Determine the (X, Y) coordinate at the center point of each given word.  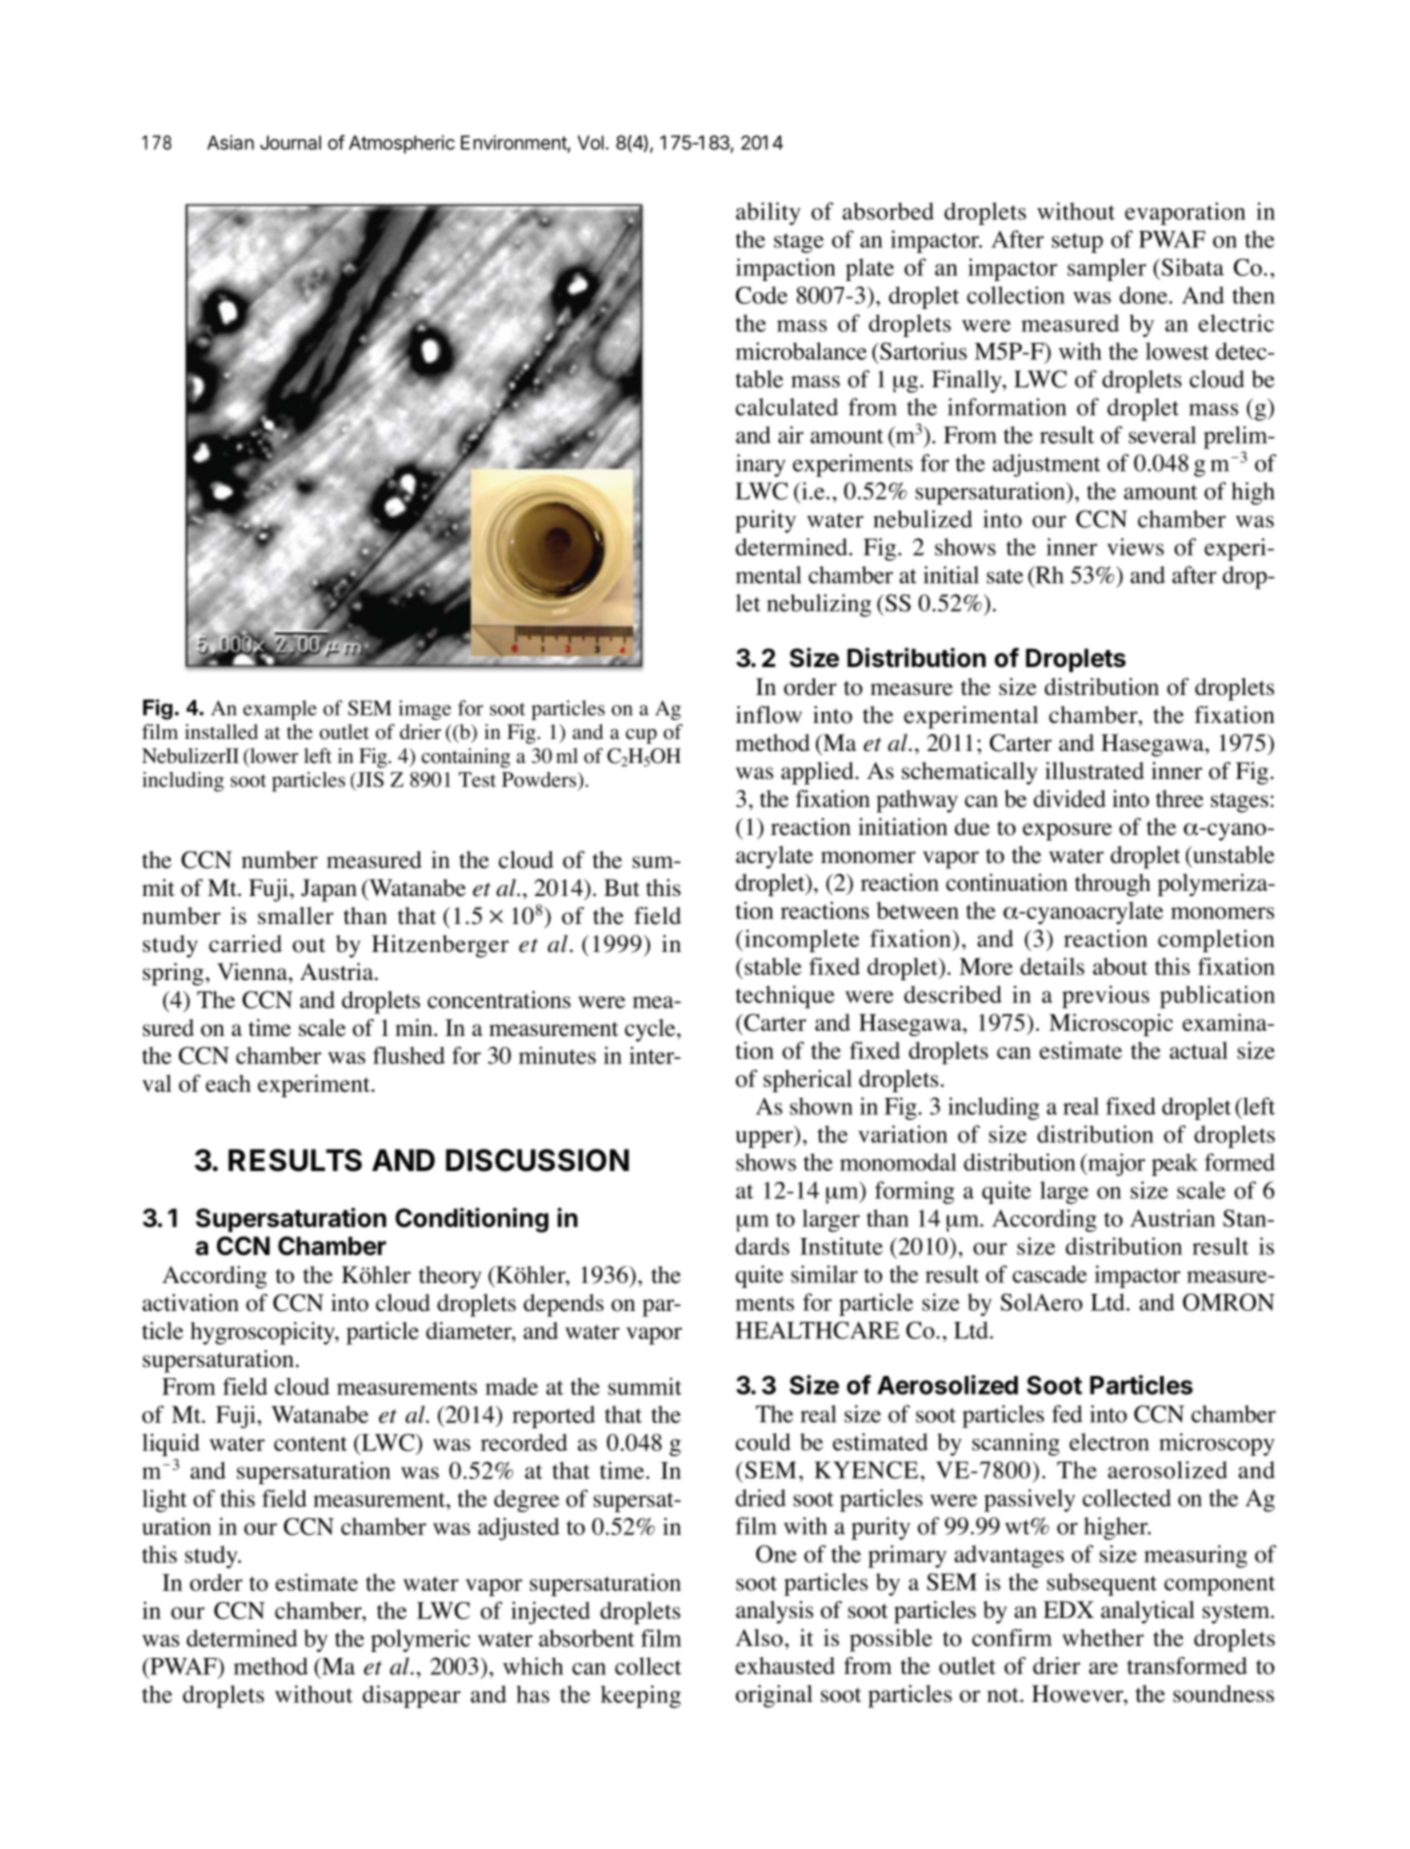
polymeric (420, 1640)
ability (768, 213)
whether (1103, 1638)
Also (759, 1638)
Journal (290, 142)
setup (1077, 243)
